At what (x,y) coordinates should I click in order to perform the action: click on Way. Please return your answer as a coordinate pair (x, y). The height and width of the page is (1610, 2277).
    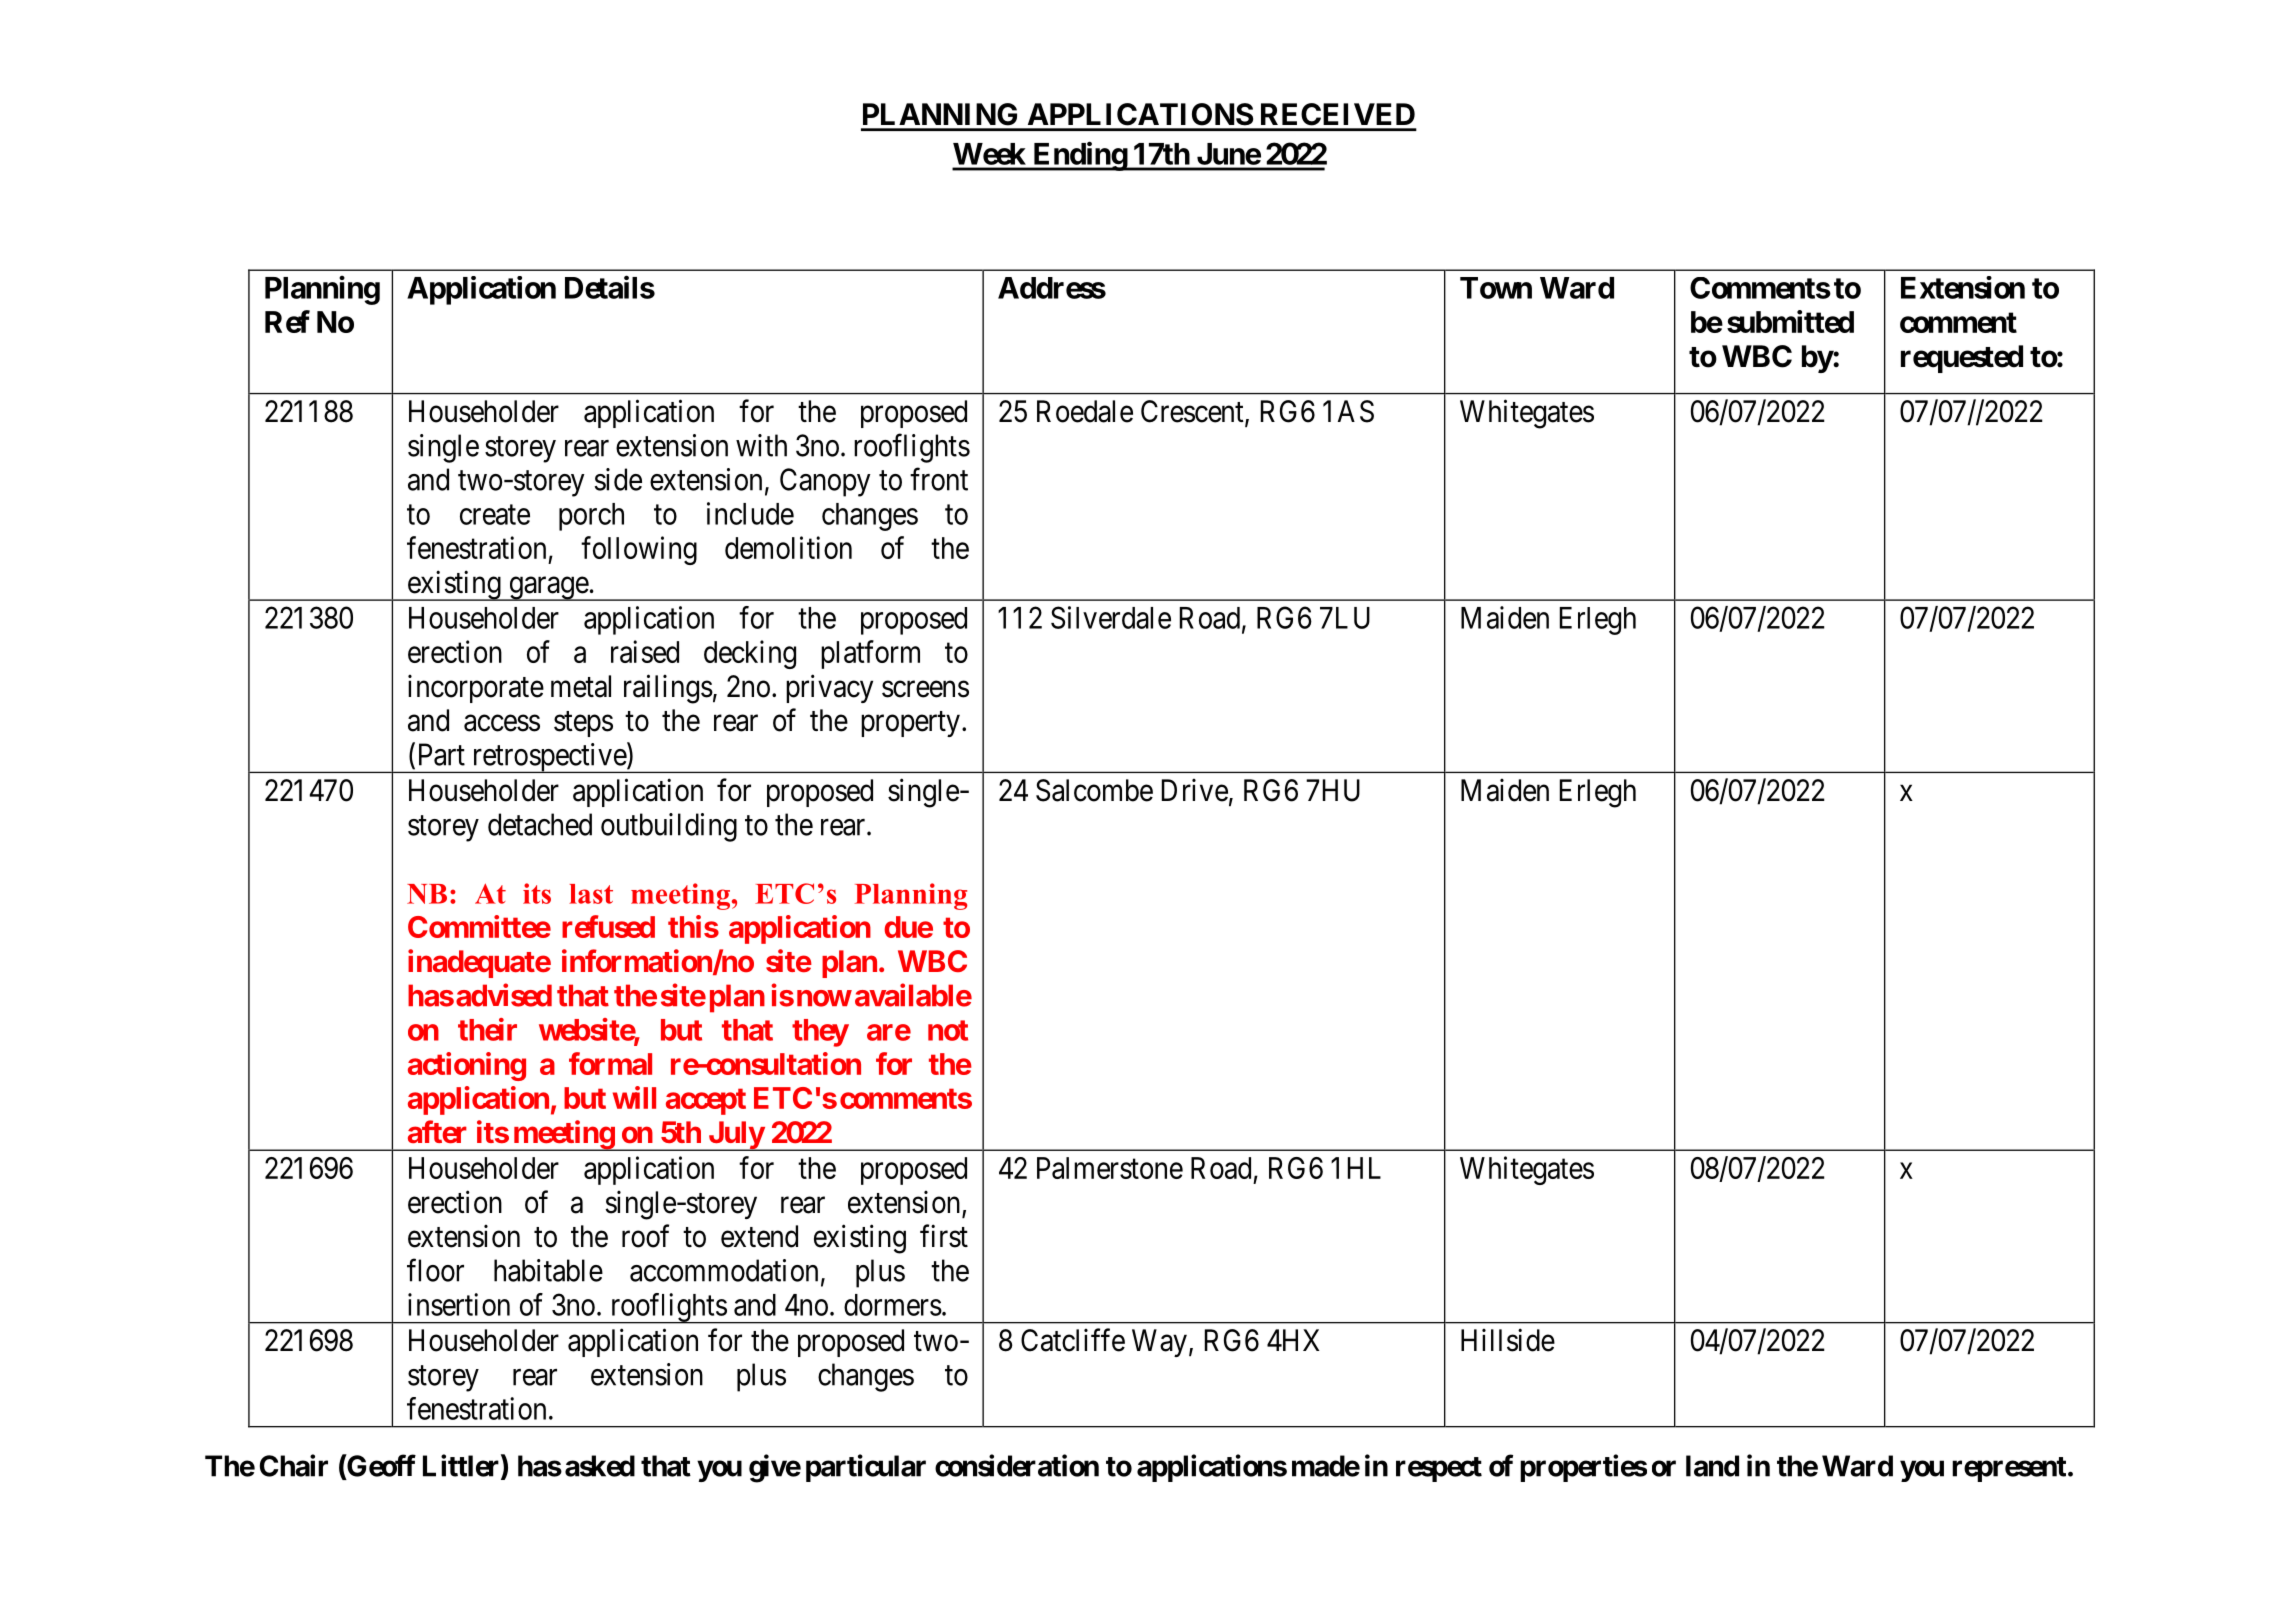
    Looking at the image, I should click on (1159, 1343).
